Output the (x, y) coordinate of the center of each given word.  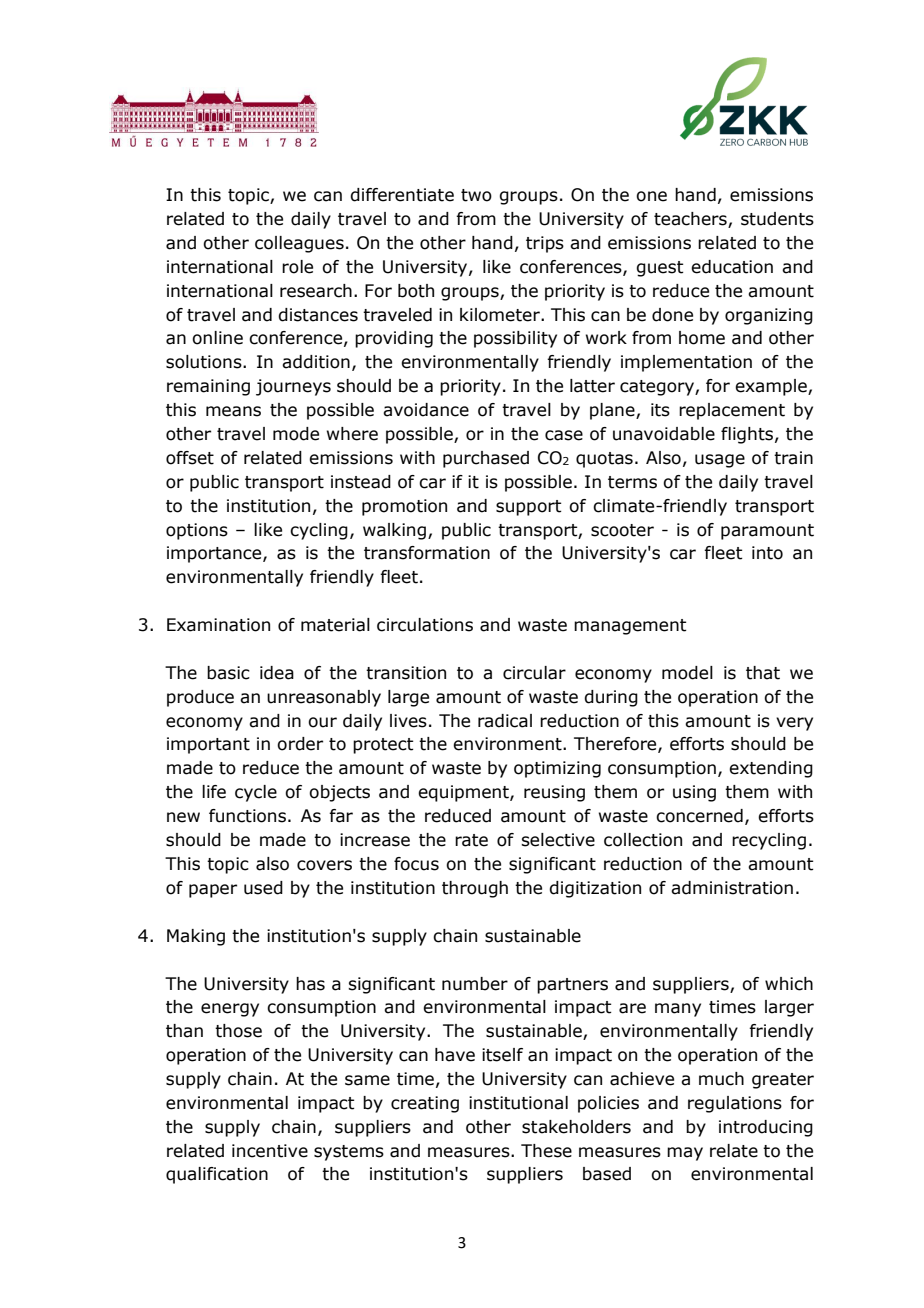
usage (720, 461)
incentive (270, 1151)
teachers (691, 220)
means (233, 411)
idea (277, 673)
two (476, 195)
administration (732, 888)
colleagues (299, 244)
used (263, 888)
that (763, 673)
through (475, 889)
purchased (486, 459)
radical (505, 721)
